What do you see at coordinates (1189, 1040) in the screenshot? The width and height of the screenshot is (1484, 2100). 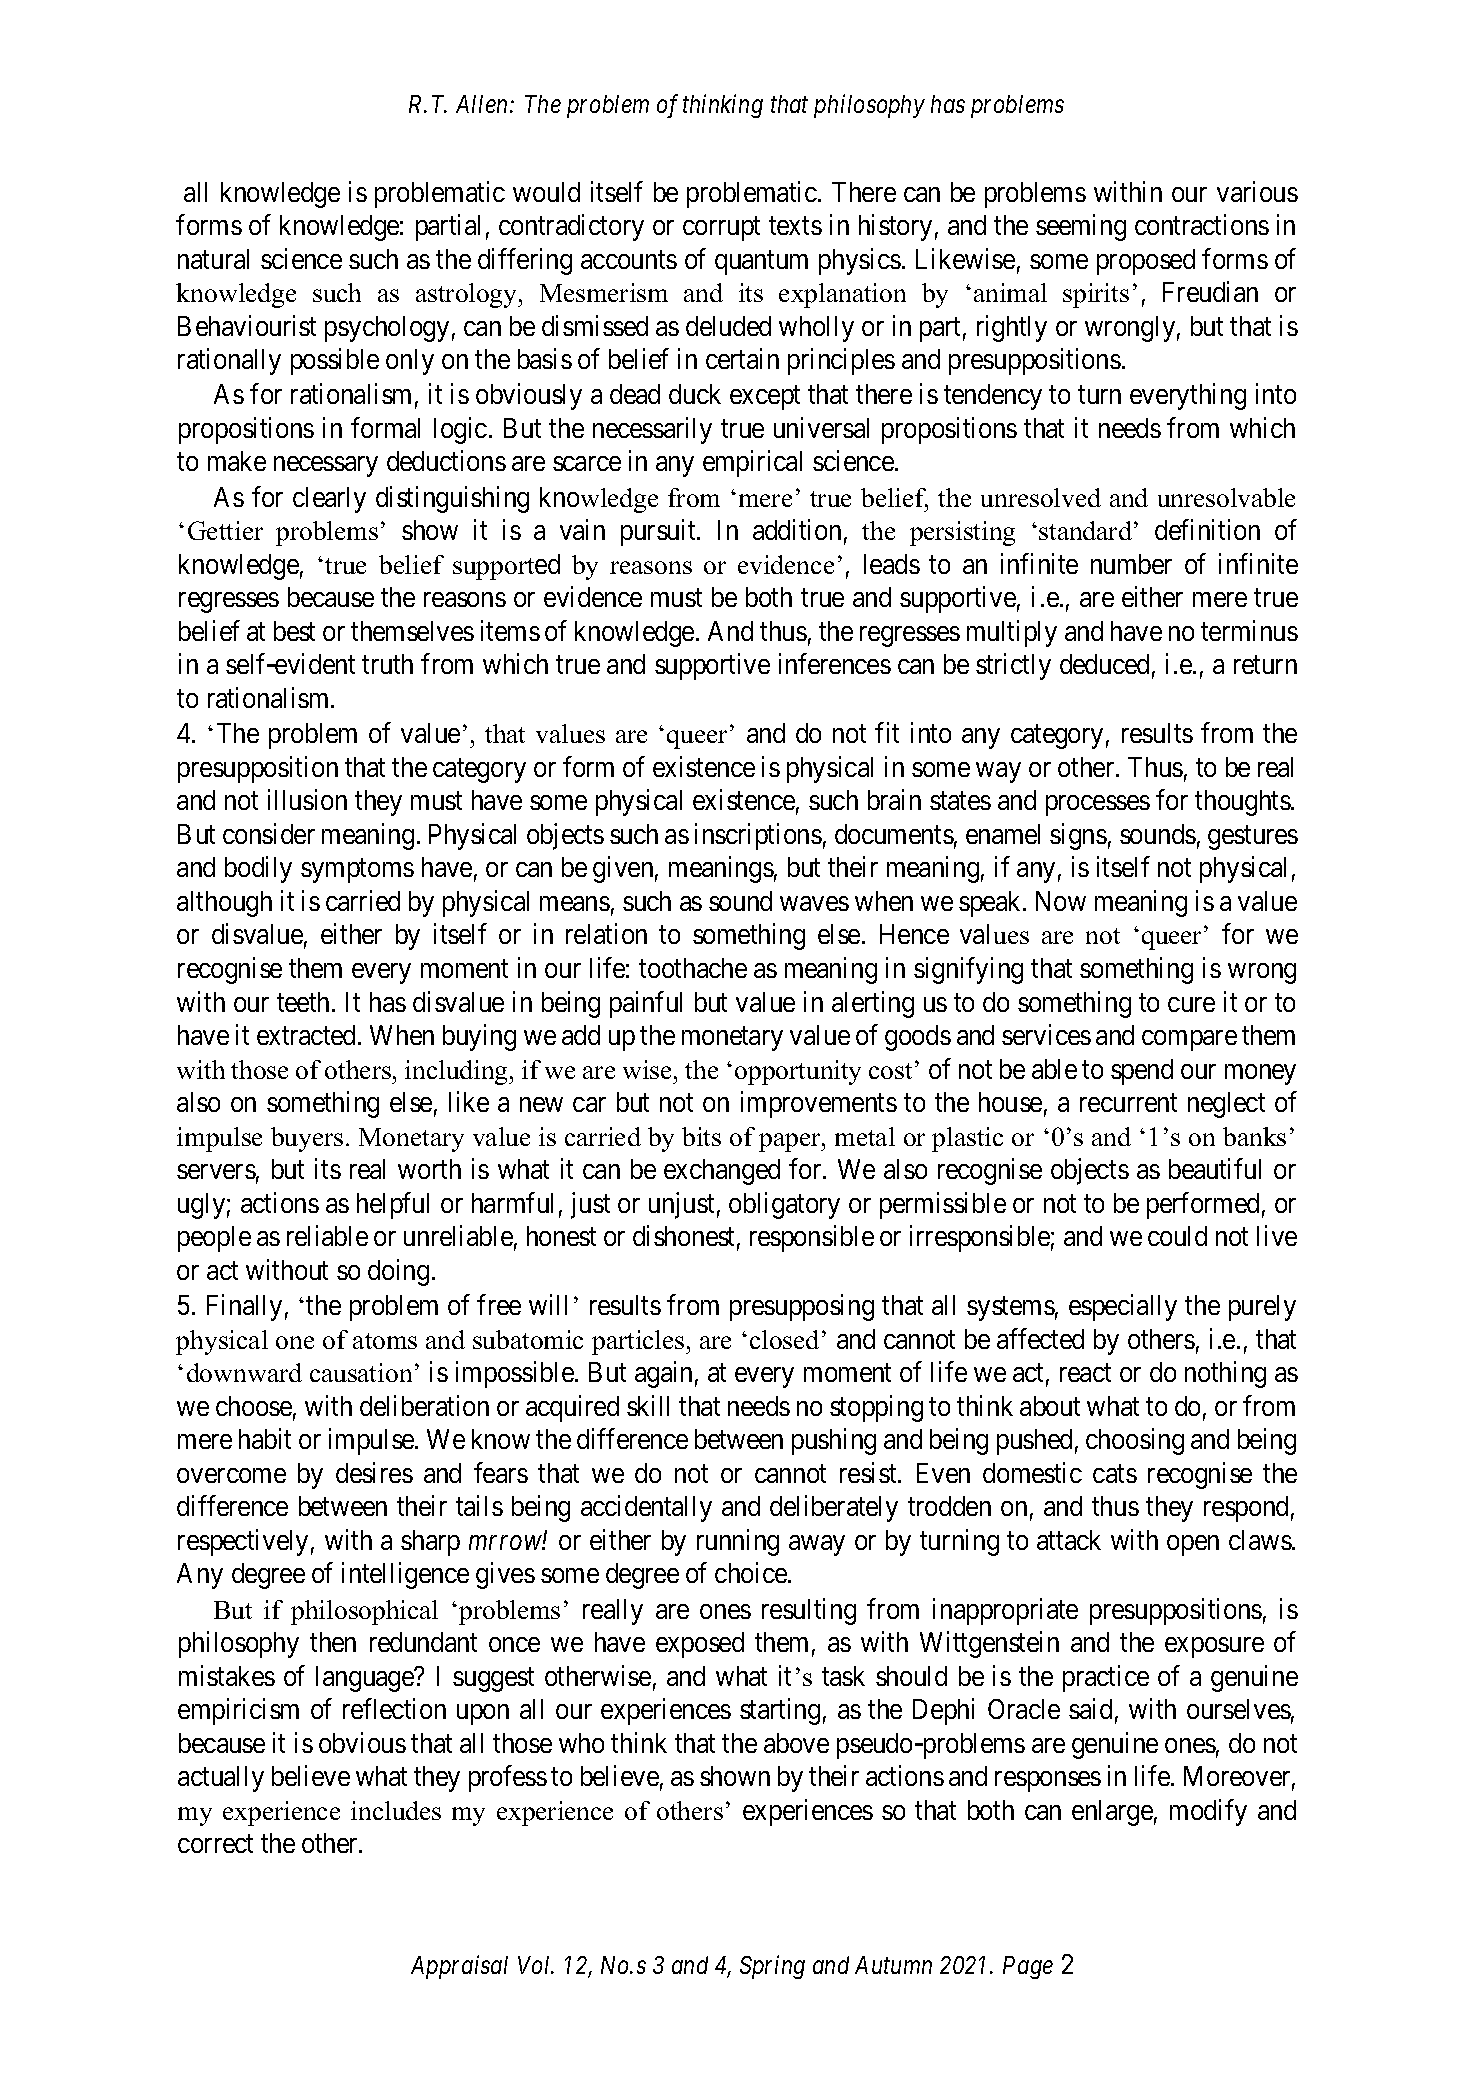 I see `compare` at bounding box center [1189, 1040].
